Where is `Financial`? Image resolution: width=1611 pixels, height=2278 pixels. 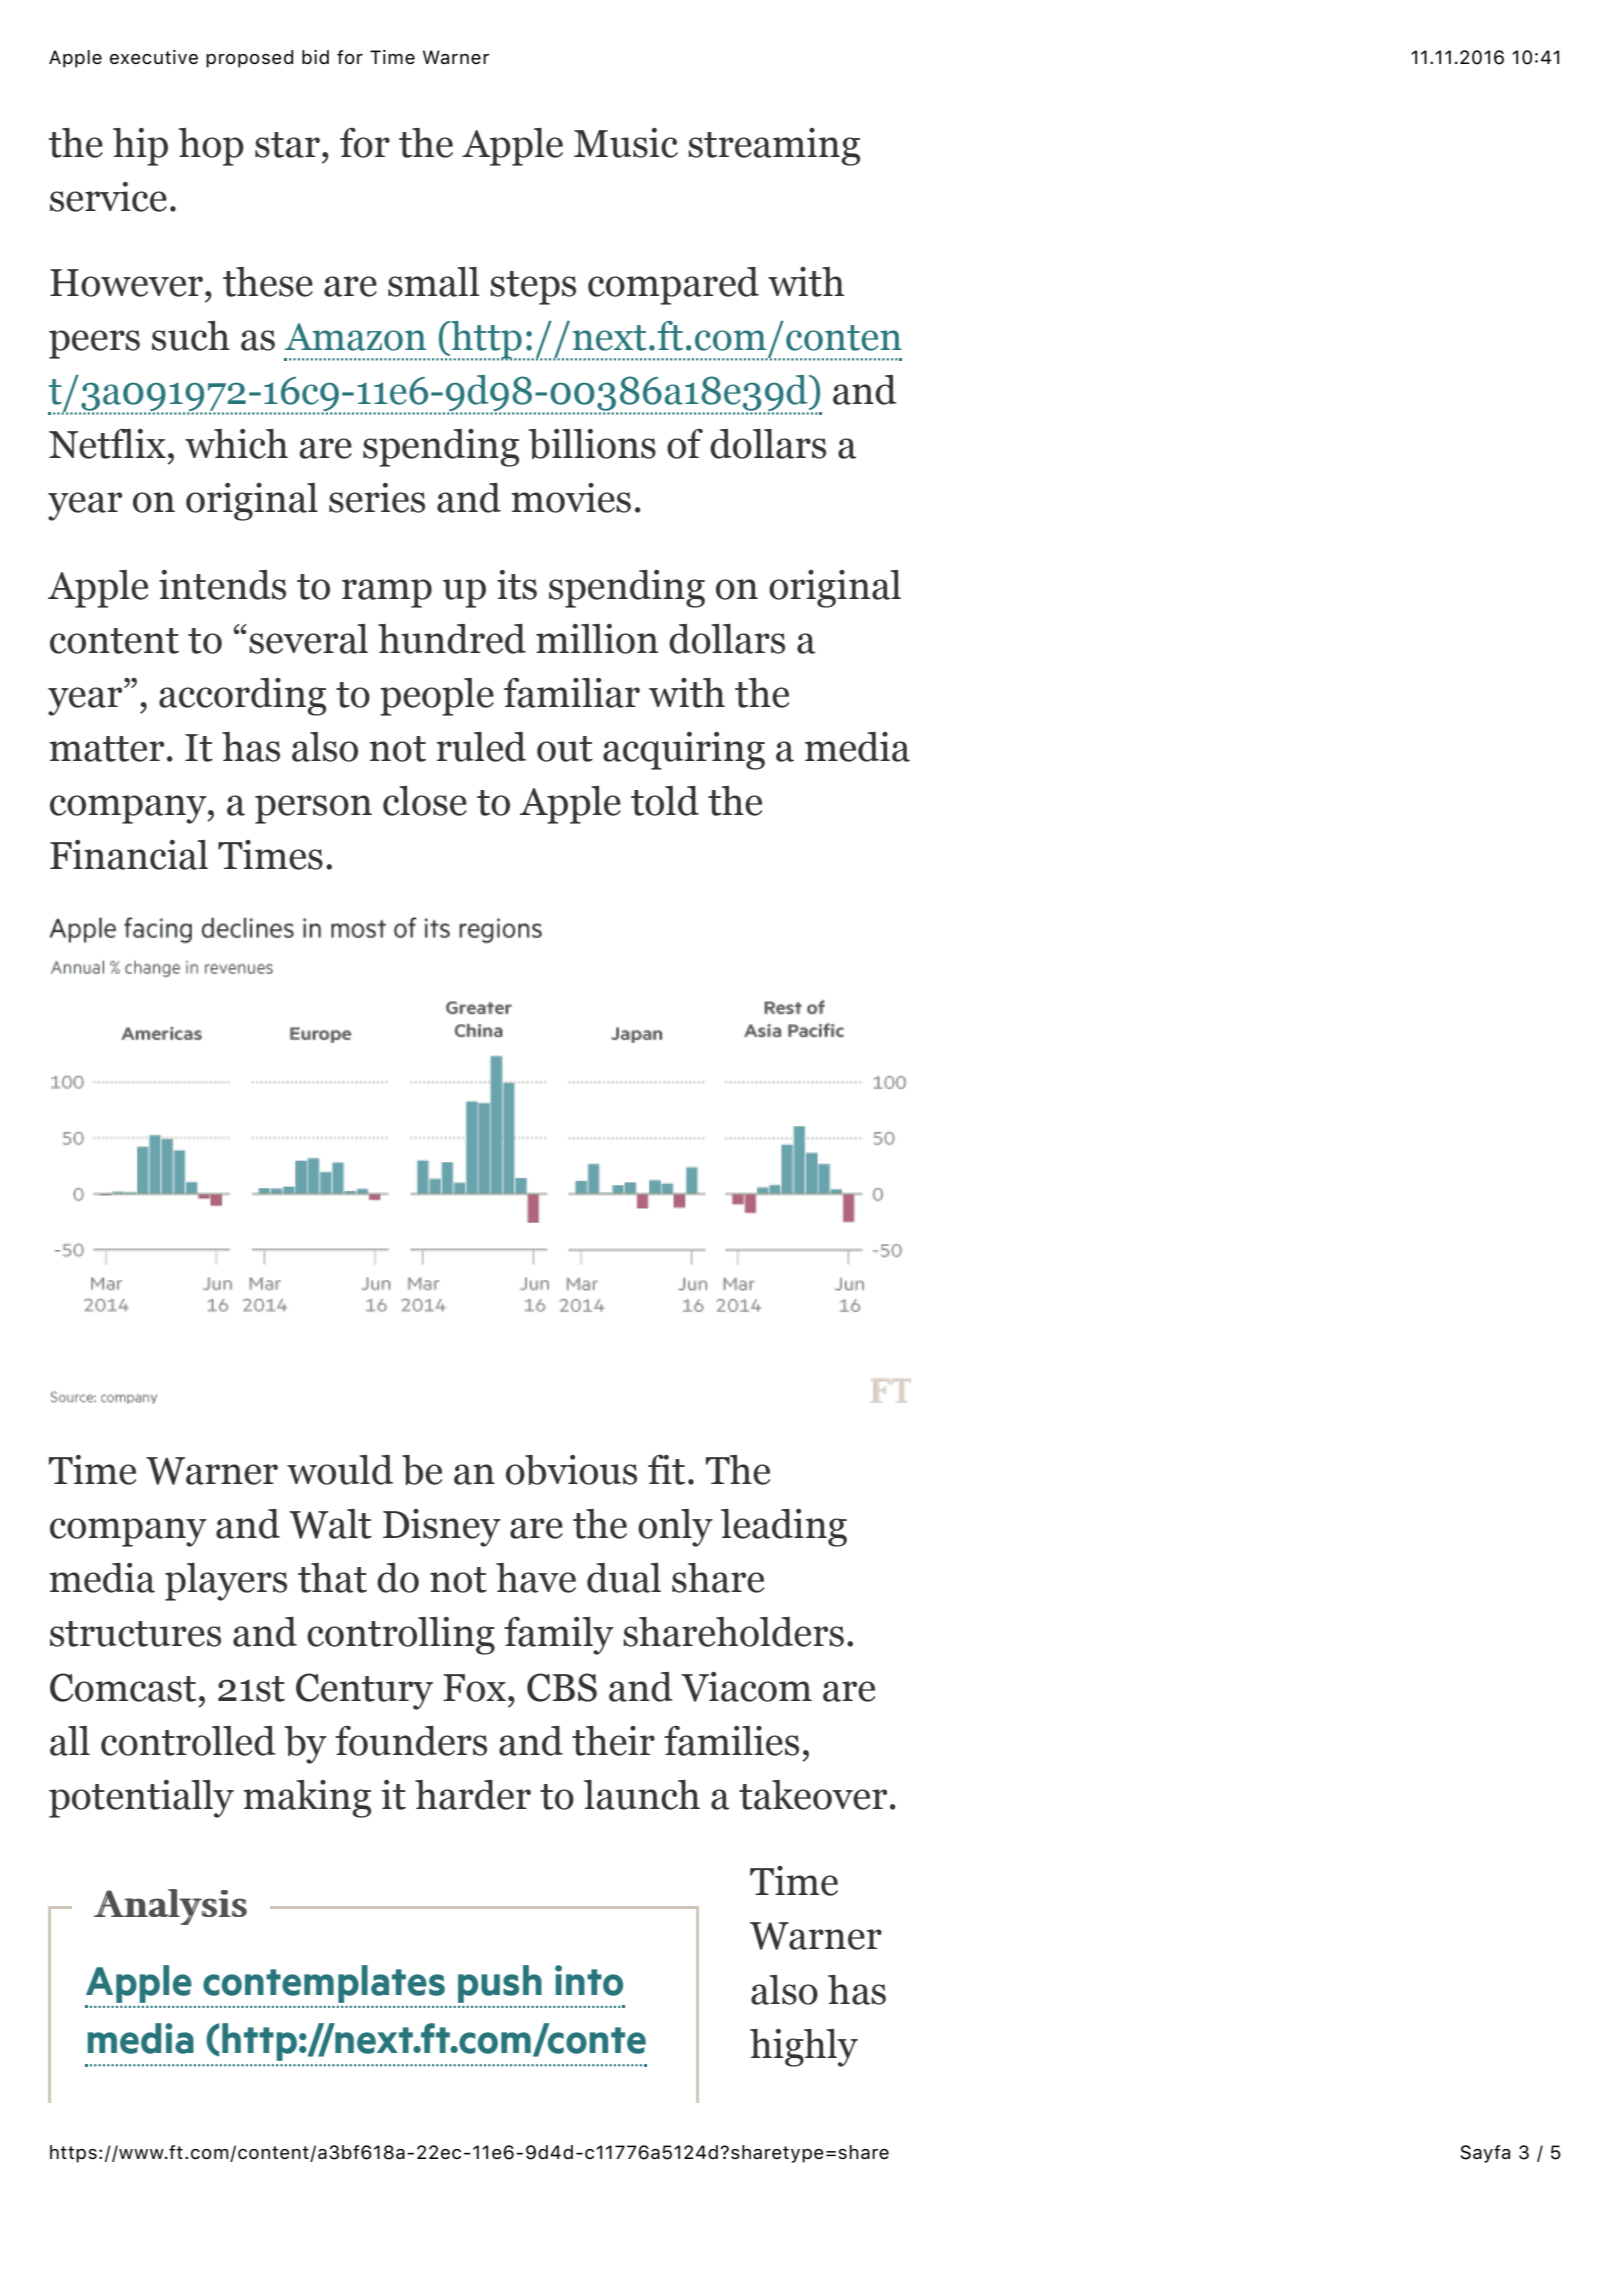 Financial is located at coordinates (129, 855).
